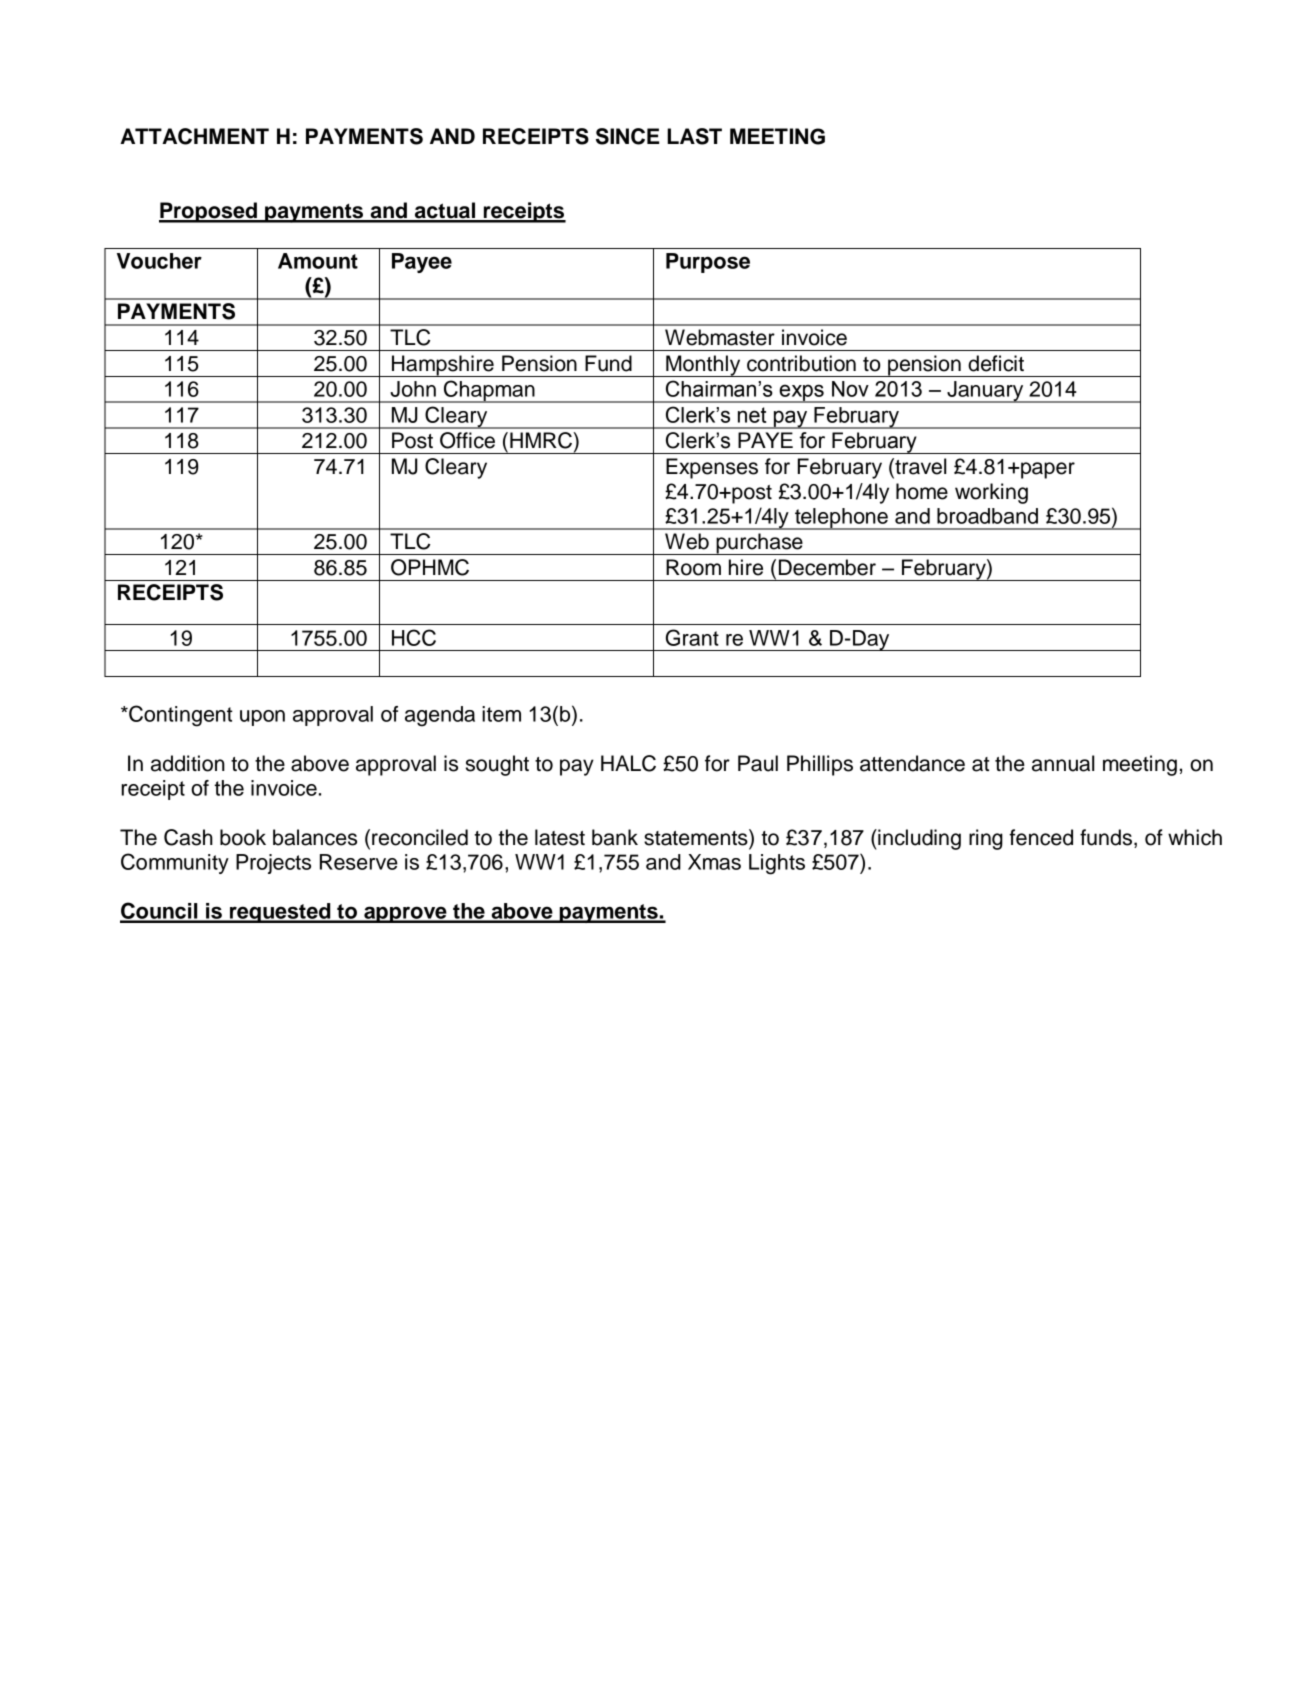 The image size is (1314, 1701). What do you see at coordinates (262, 718) in the page?
I see `upon` at bounding box center [262, 718].
